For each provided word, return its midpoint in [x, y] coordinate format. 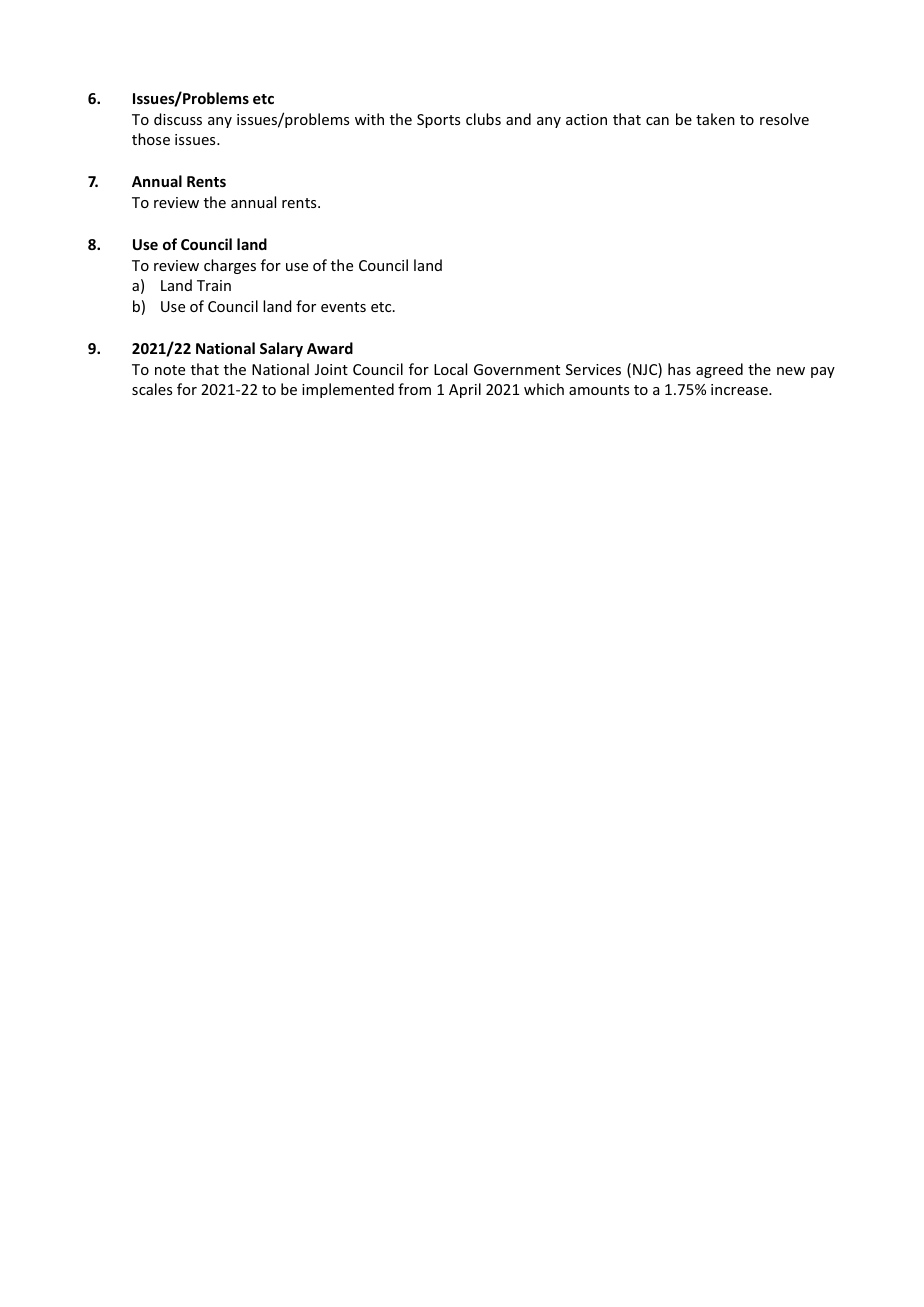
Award [330, 348]
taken [715, 119]
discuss [178, 119]
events [343, 307]
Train [214, 285]
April [465, 390]
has [679, 369]
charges [230, 266]
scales [152, 389]
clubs [483, 119]
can [657, 121]
